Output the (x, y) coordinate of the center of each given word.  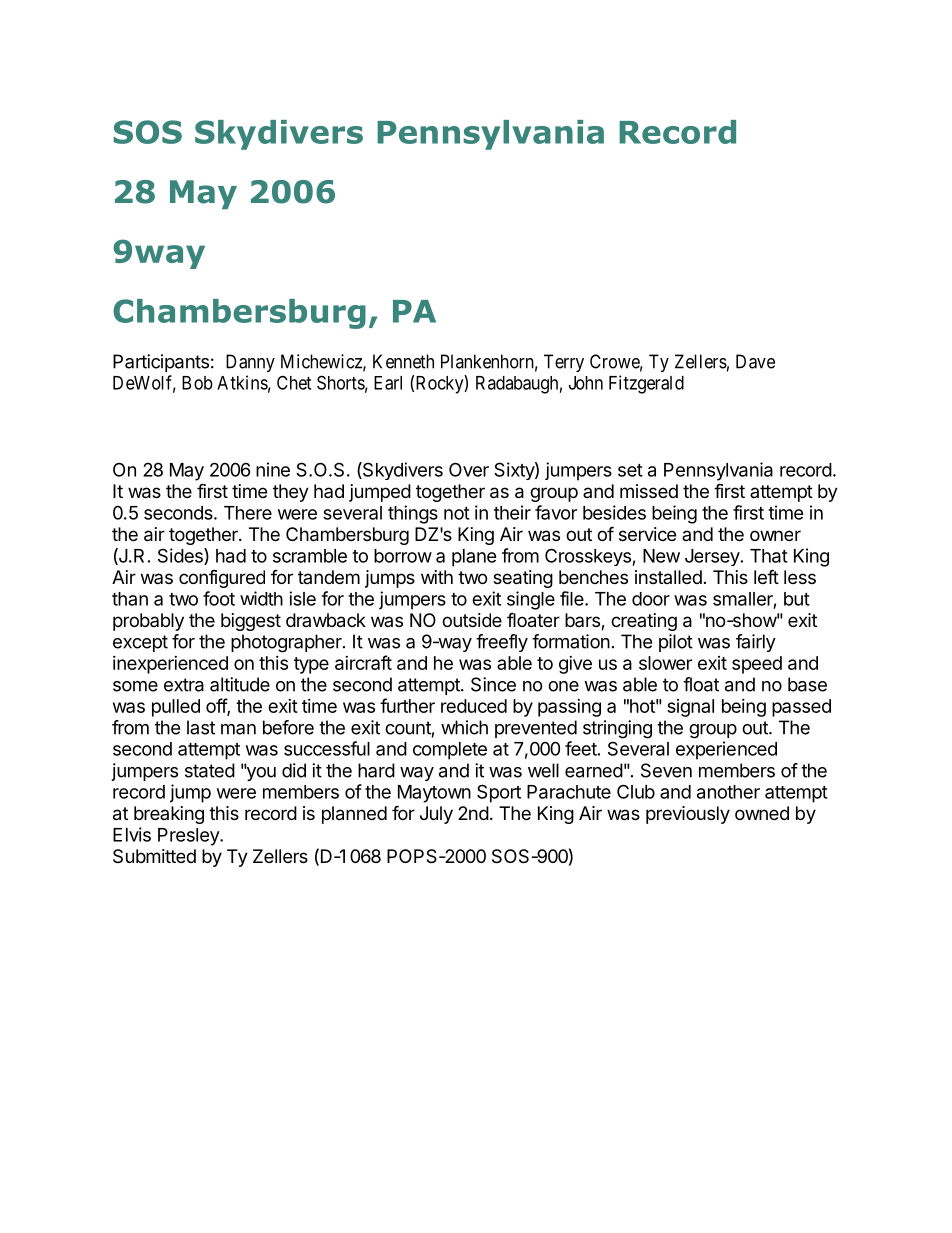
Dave (755, 361)
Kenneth (403, 361)
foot (219, 598)
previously (688, 815)
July (436, 815)
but (797, 599)
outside (472, 620)
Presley (189, 837)
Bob (197, 383)
